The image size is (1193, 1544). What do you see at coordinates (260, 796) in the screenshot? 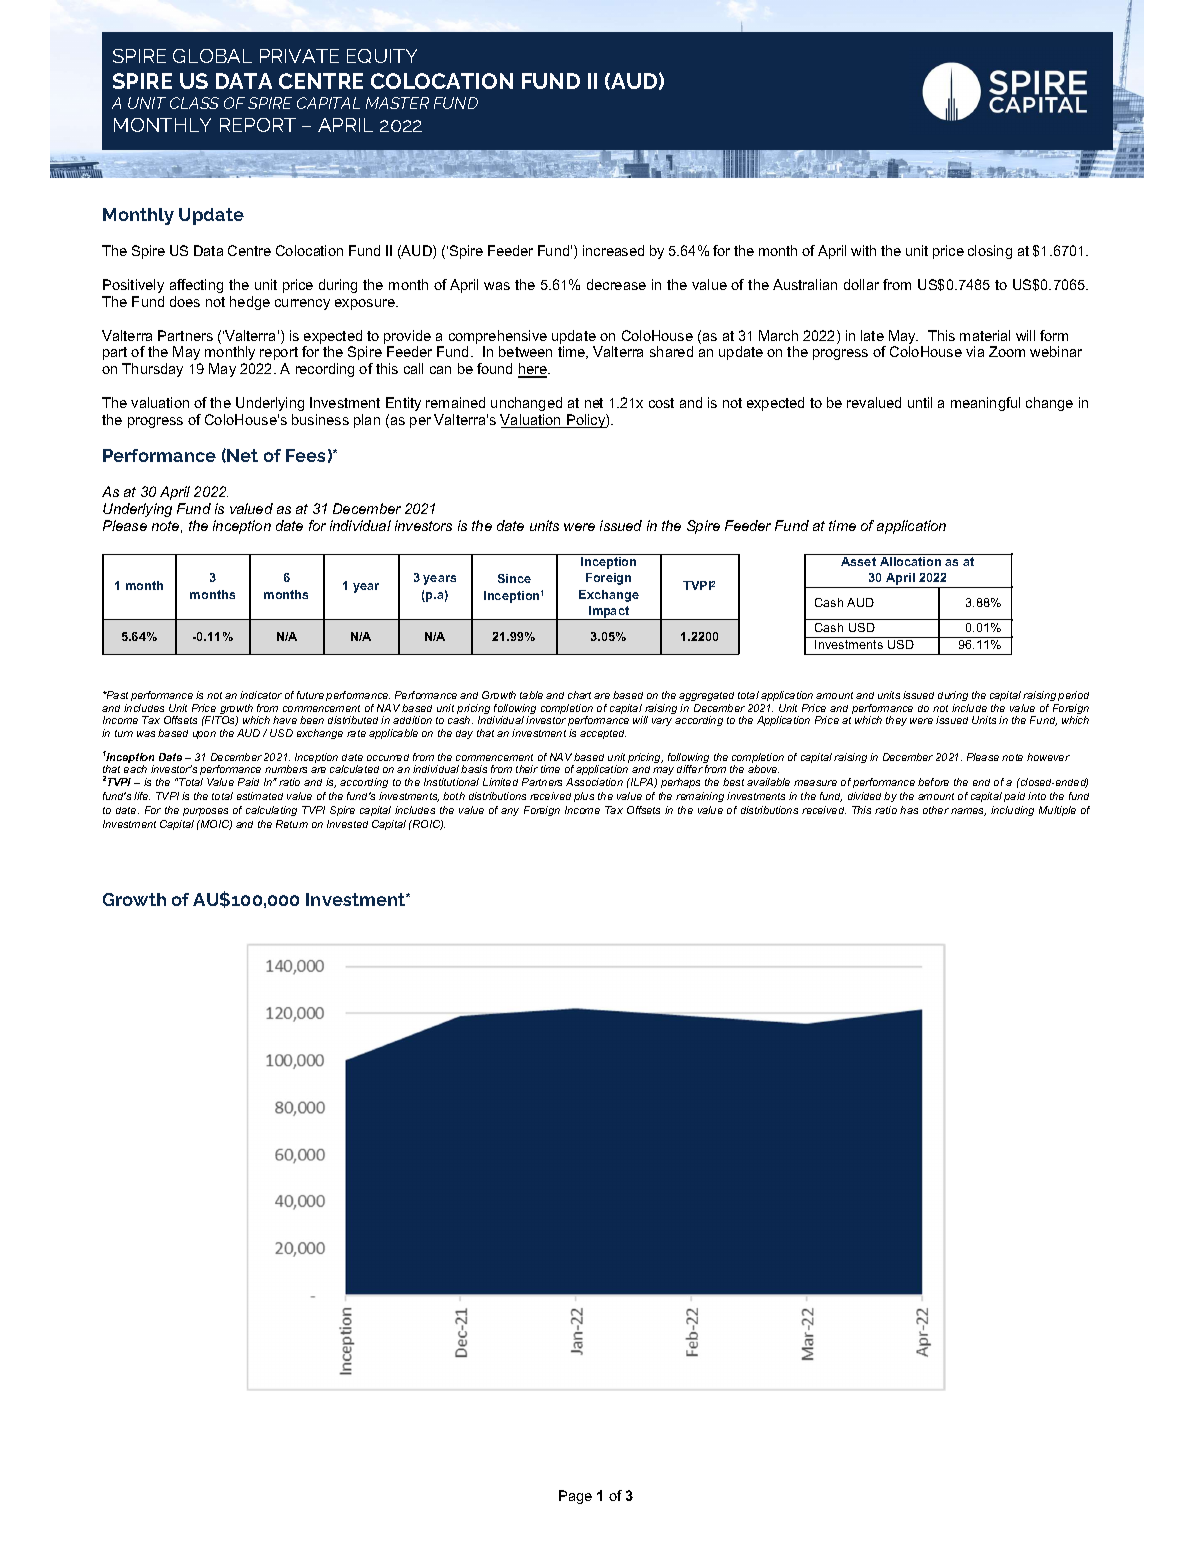
I see `estimated` at bounding box center [260, 796].
